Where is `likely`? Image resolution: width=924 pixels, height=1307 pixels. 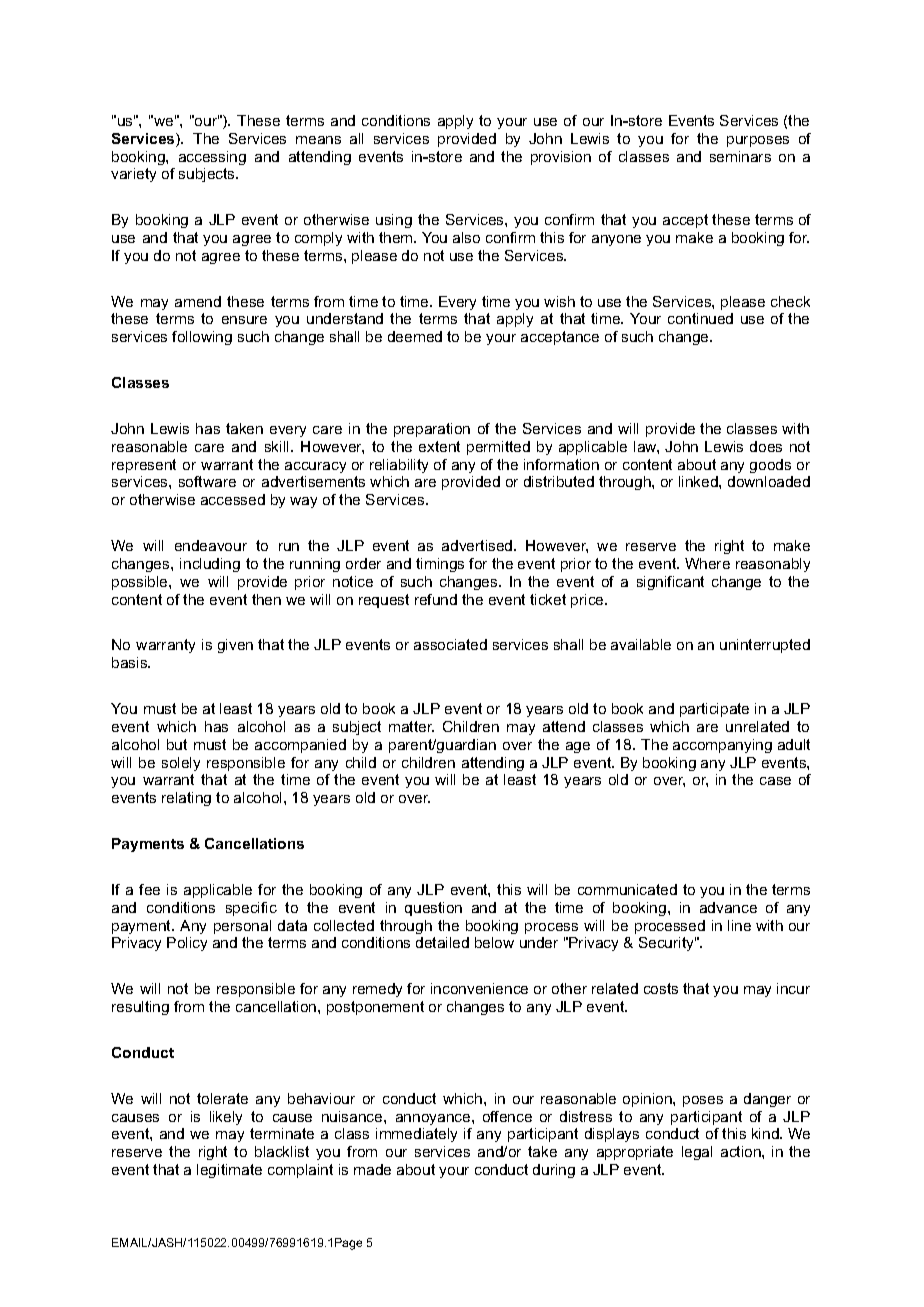 likely is located at coordinates (226, 1118).
